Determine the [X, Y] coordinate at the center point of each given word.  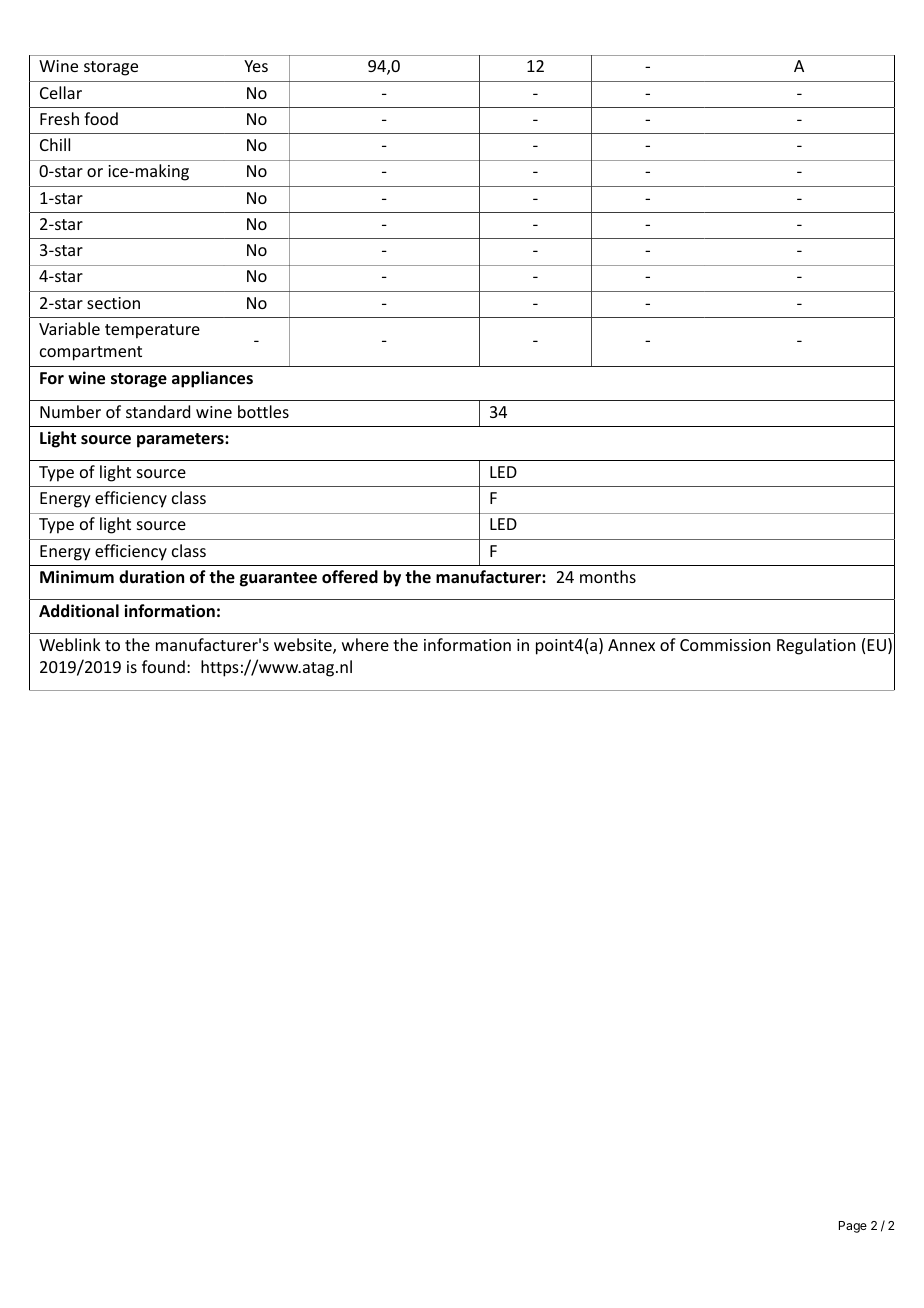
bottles [263, 411]
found [163, 666]
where [365, 644]
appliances [212, 379]
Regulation [816, 646]
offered [350, 577]
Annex [631, 645]
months [608, 576]
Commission [725, 645]
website [304, 646]
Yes [256, 66]
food [101, 118]
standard [158, 411]
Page [853, 1227]
